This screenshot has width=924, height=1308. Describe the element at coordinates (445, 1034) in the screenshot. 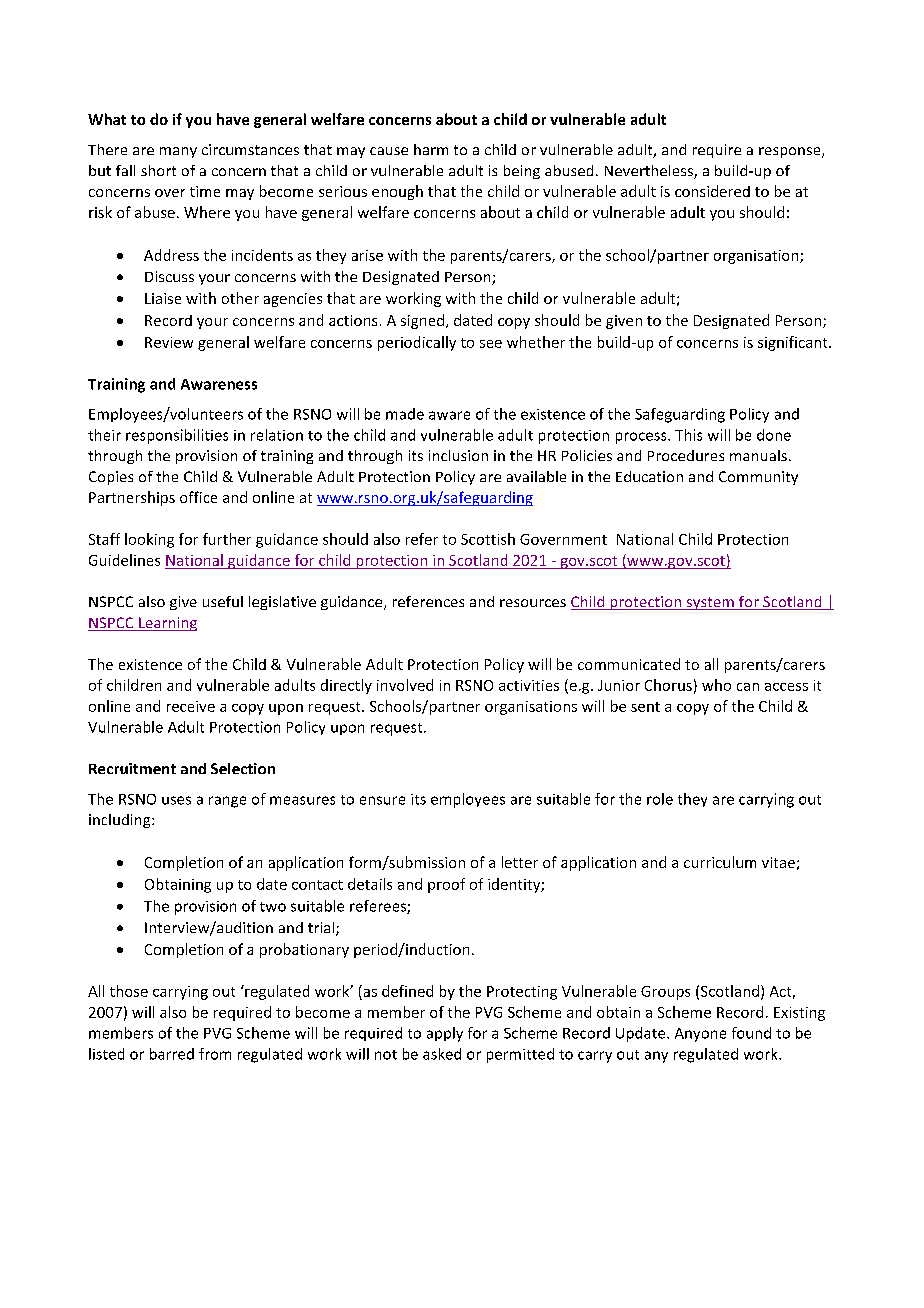

I see `apply` at that location.
